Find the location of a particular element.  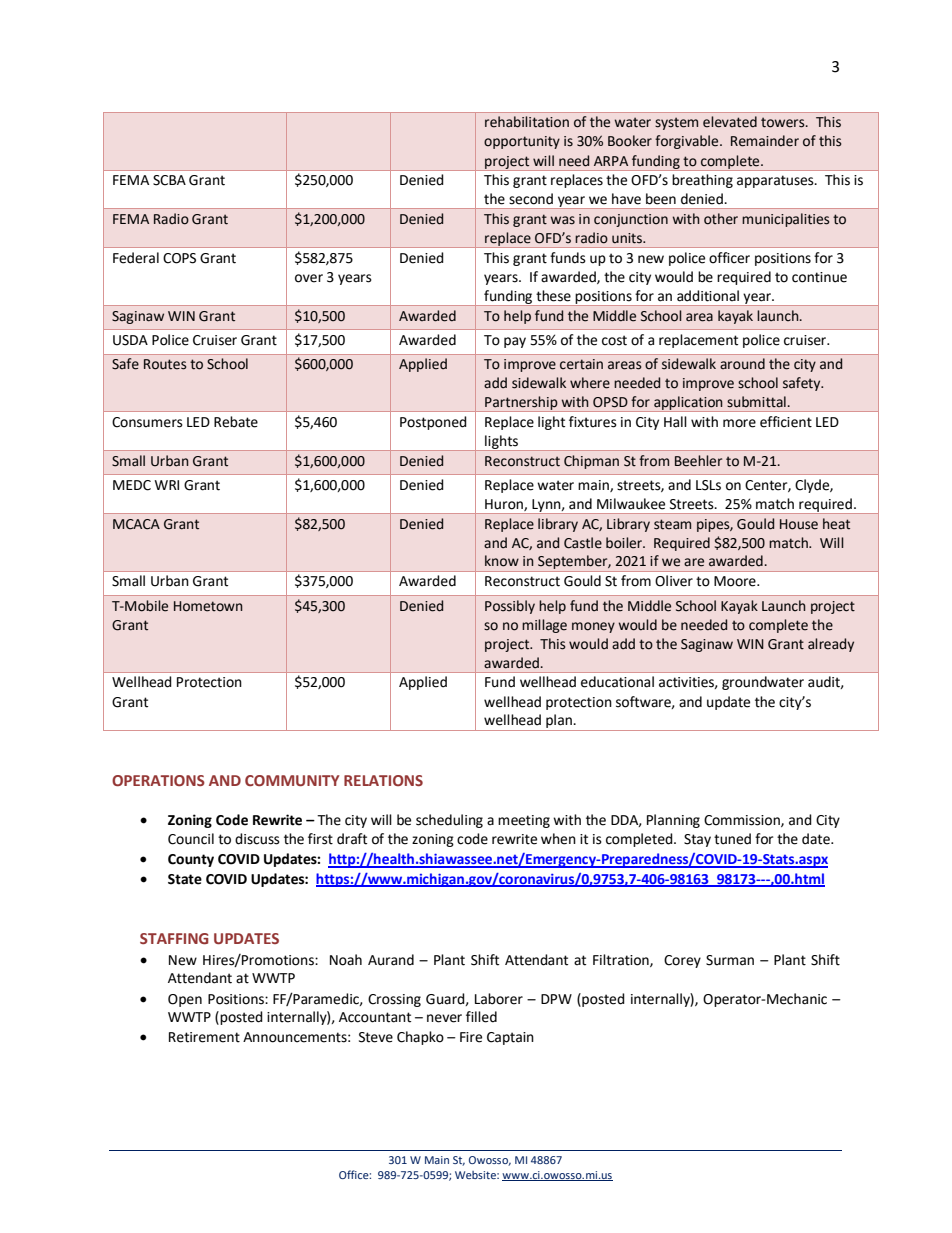

filled is located at coordinates (481, 1017).
